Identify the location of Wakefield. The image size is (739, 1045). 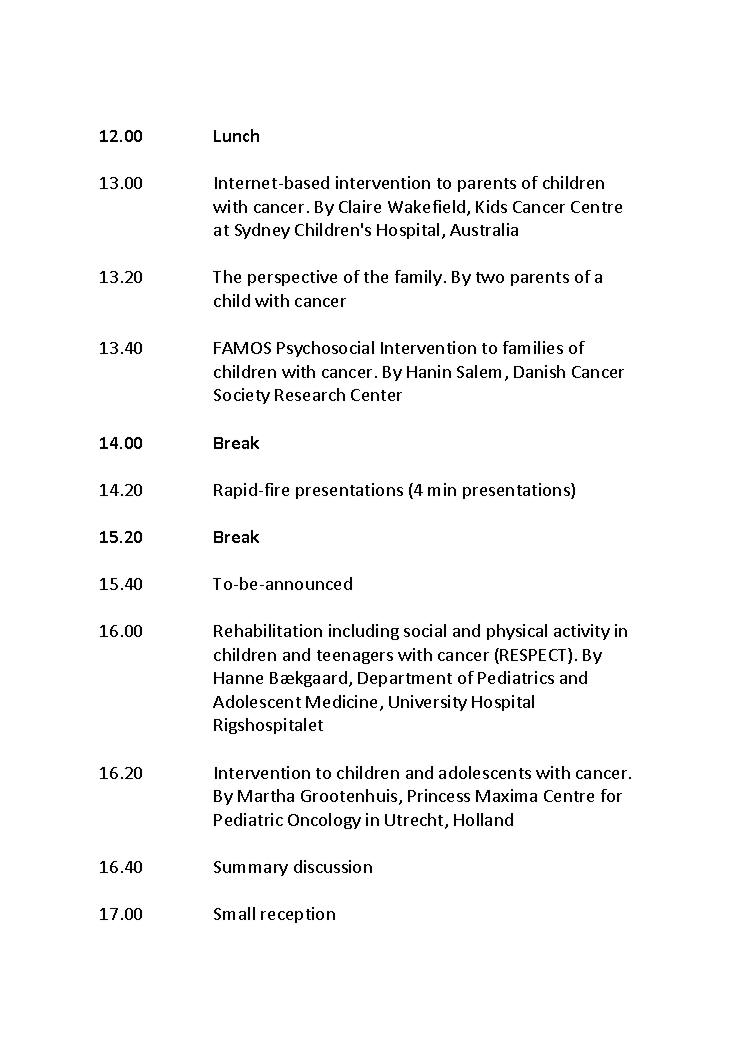
(428, 208).
